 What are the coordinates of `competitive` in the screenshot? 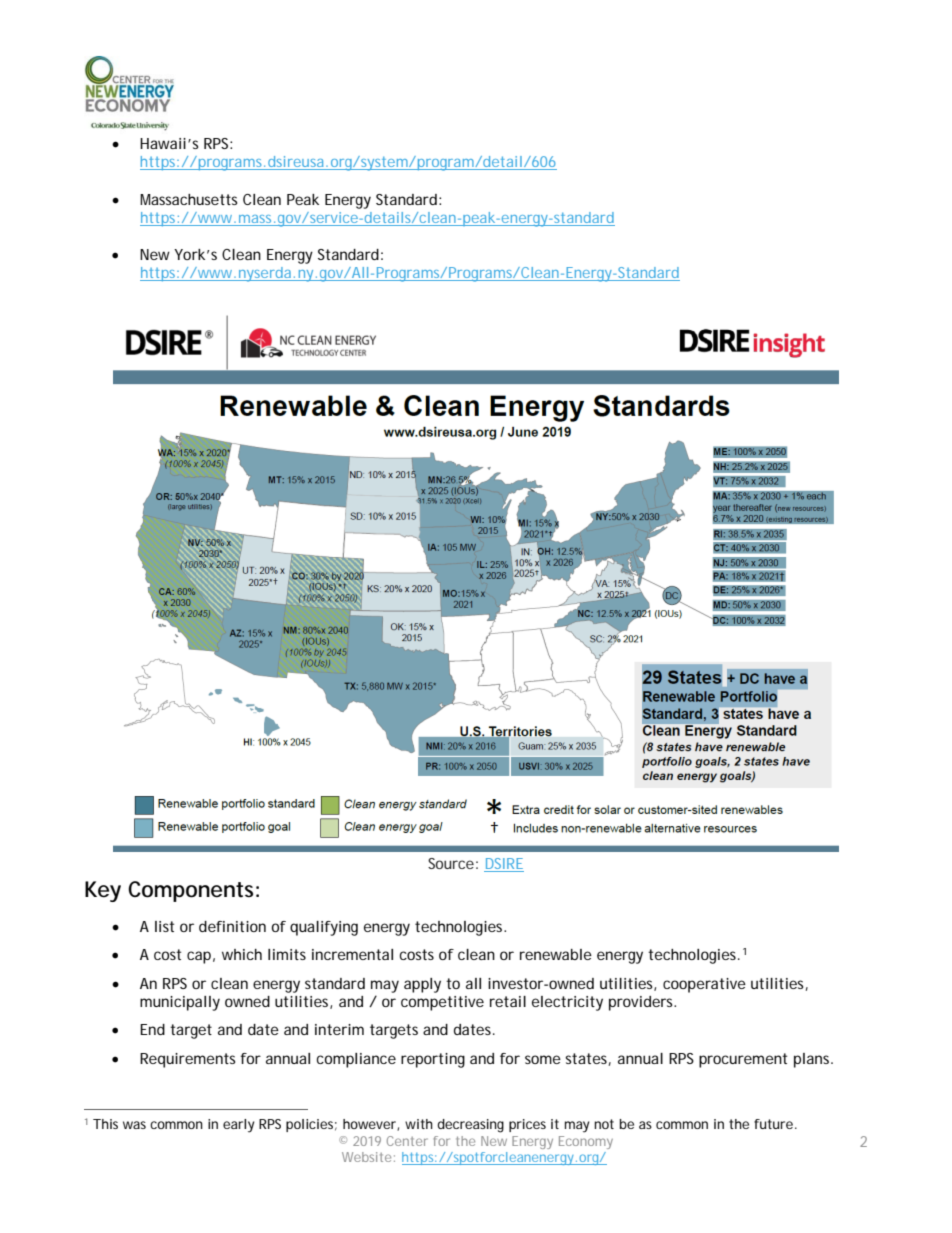 It's located at (442, 1003).
